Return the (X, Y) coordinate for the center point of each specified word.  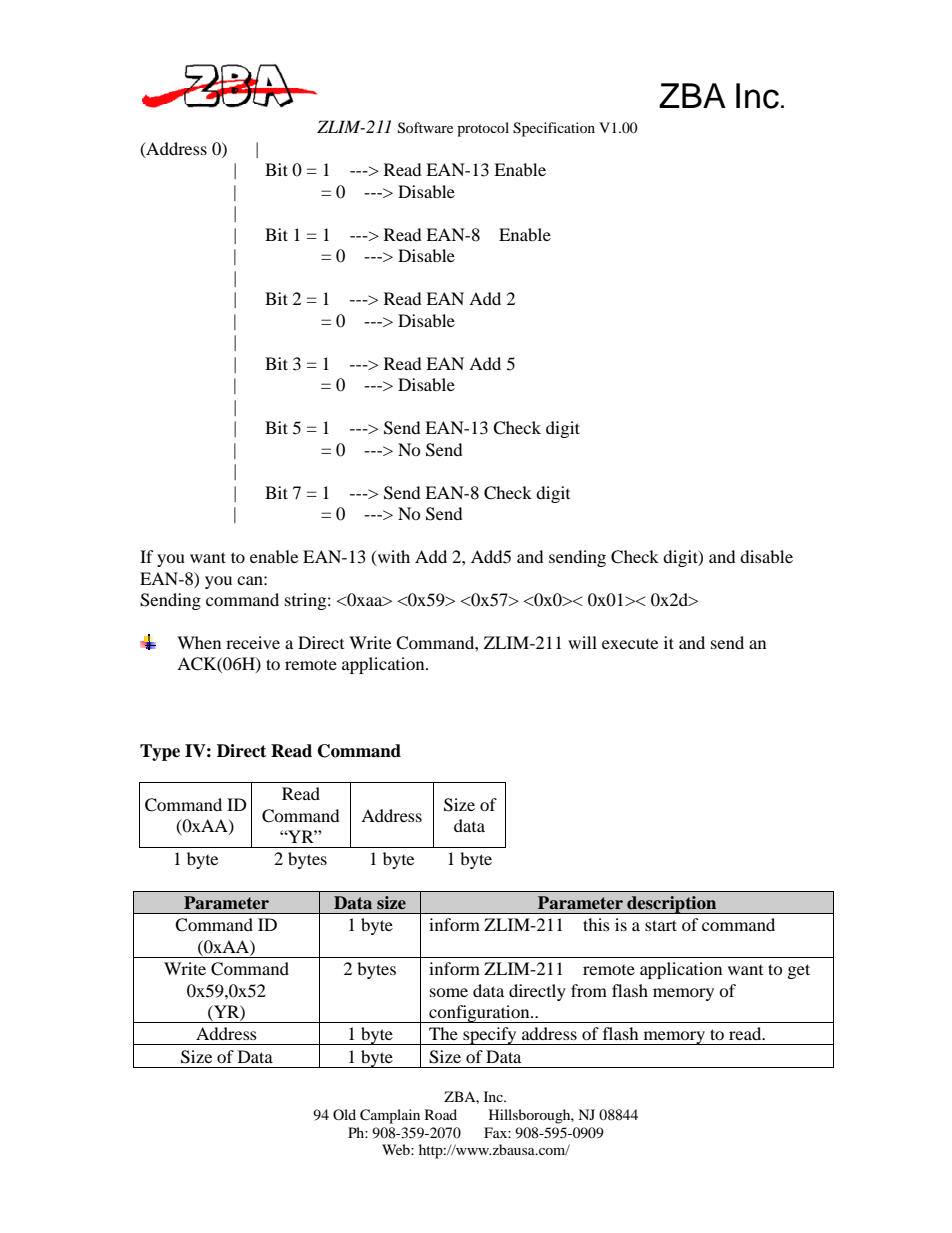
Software (425, 128)
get (799, 971)
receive (253, 642)
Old (344, 1114)
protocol (483, 129)
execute (630, 644)
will (582, 642)
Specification (554, 129)
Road (441, 1114)
